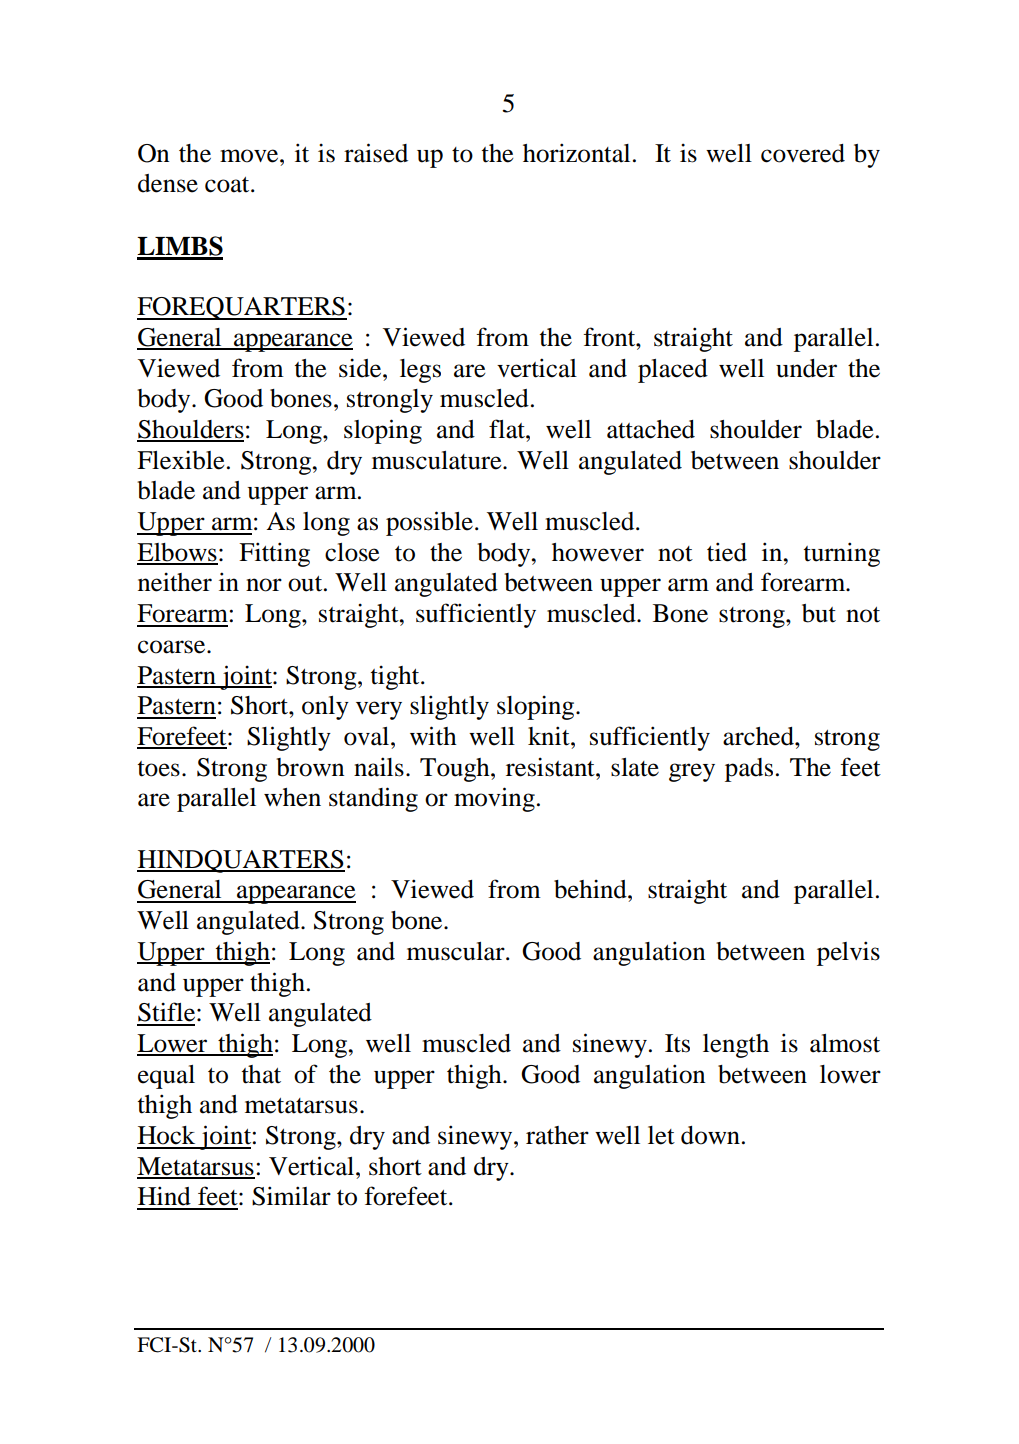 The image size is (1019, 1444). I want to click on horizontal, so click(576, 153).
